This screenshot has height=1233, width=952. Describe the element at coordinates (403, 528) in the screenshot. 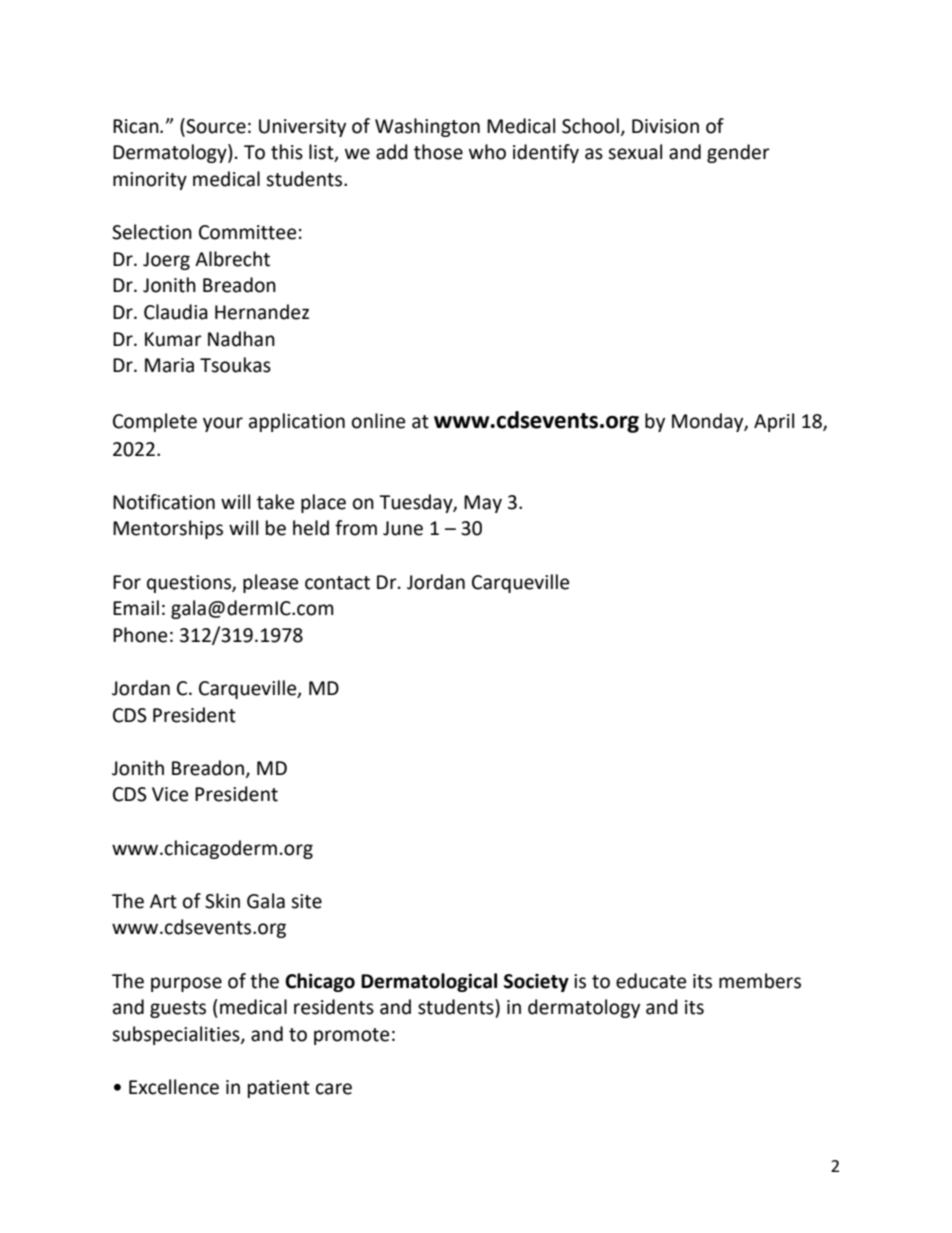

I see `June` at that location.
